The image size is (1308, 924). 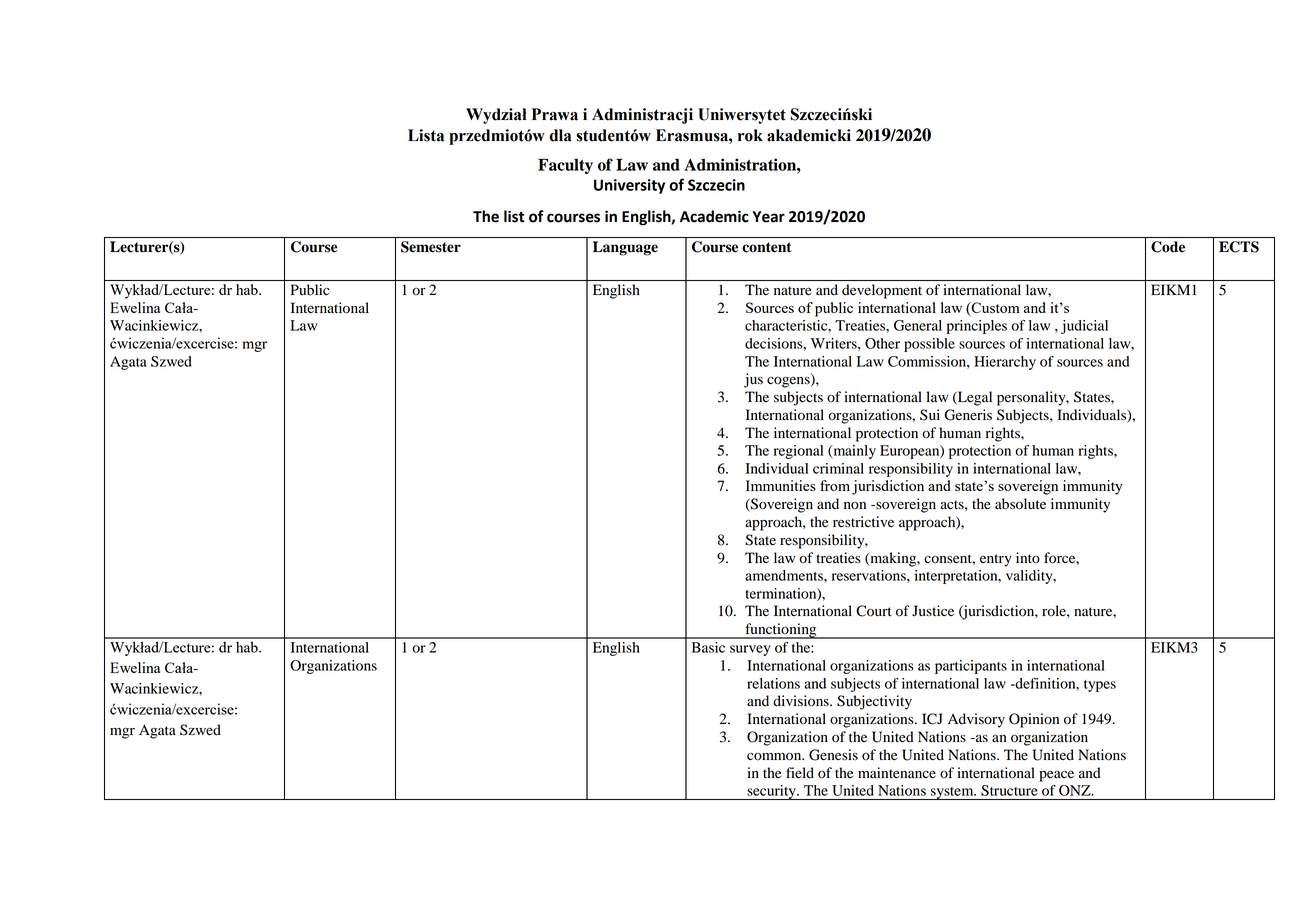 What do you see at coordinates (560, 135) in the screenshot?
I see `dla` at bounding box center [560, 135].
